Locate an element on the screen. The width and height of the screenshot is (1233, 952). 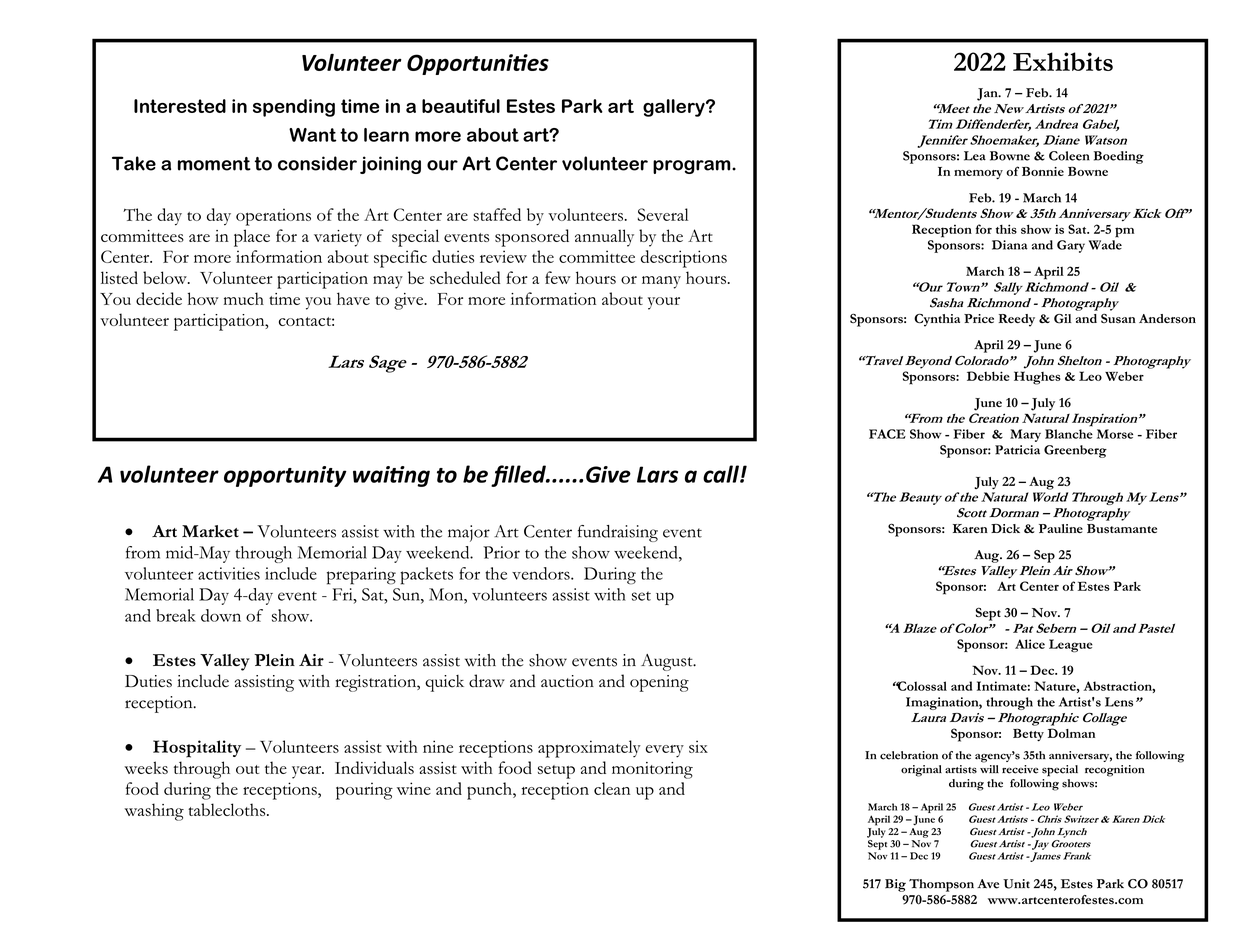
Thompson is located at coordinates (941, 885).
